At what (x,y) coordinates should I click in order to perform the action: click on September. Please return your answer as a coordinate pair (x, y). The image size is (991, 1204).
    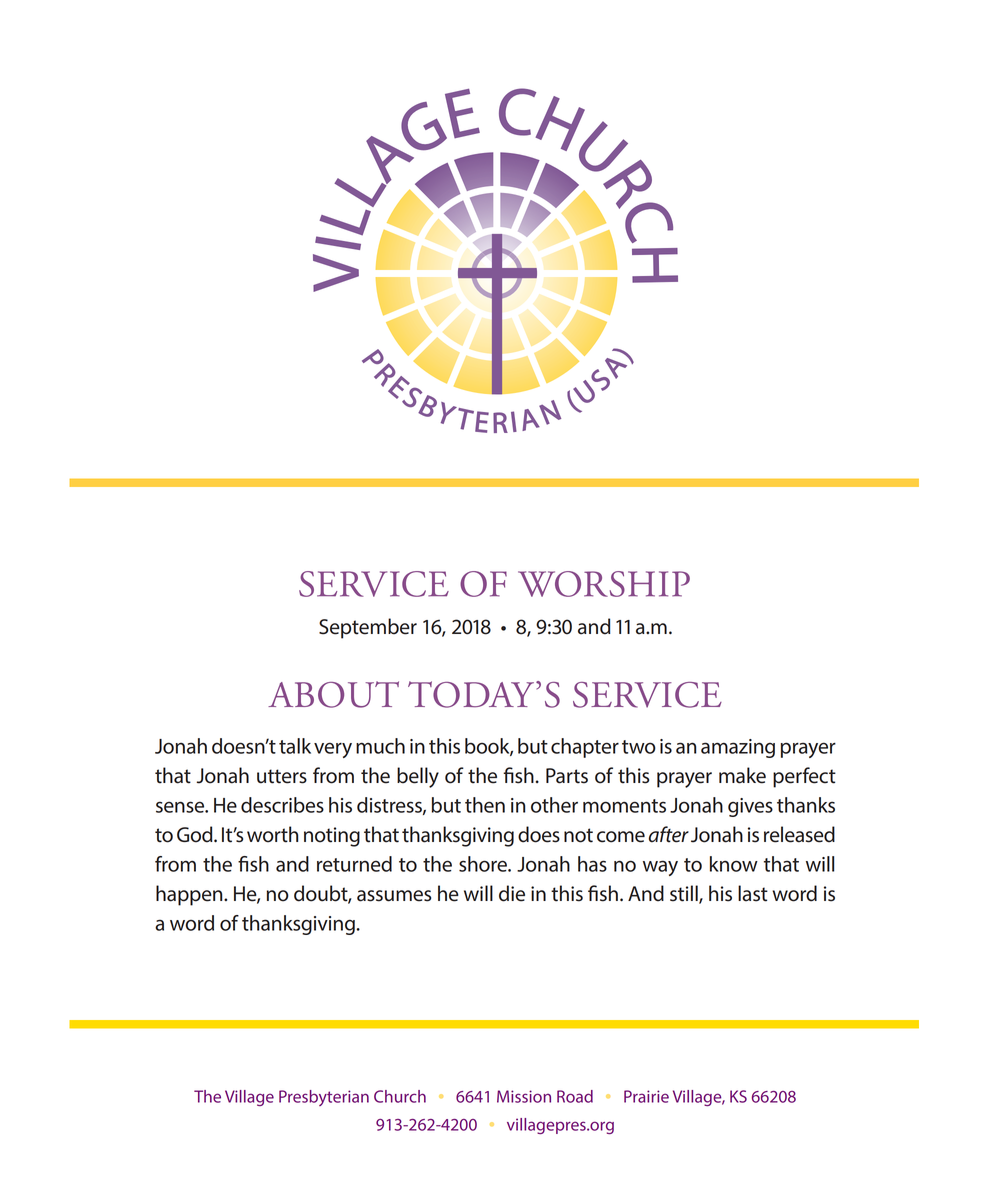
    Looking at the image, I should click on (368, 628).
